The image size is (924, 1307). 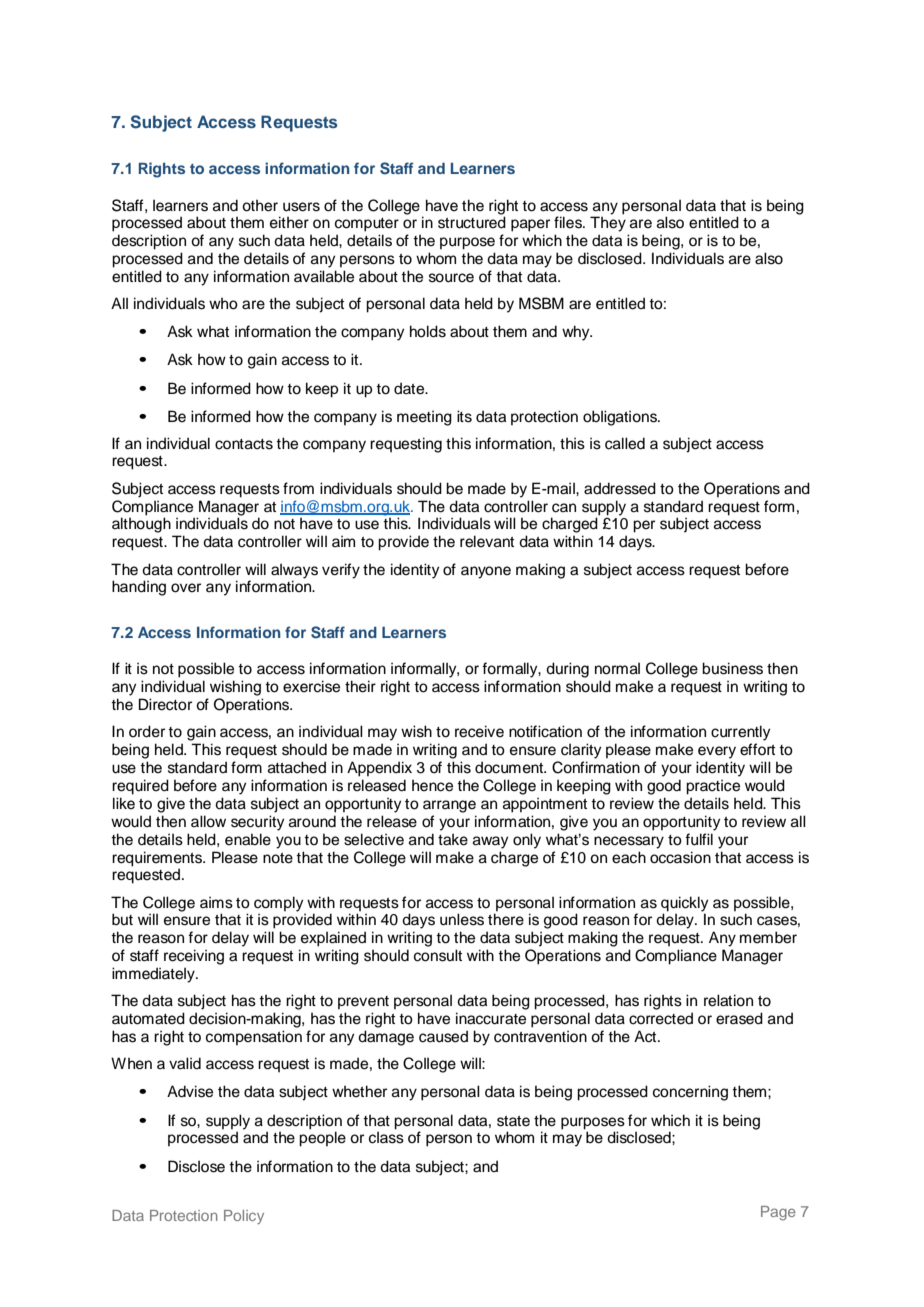 I want to click on They, so click(x=608, y=224).
